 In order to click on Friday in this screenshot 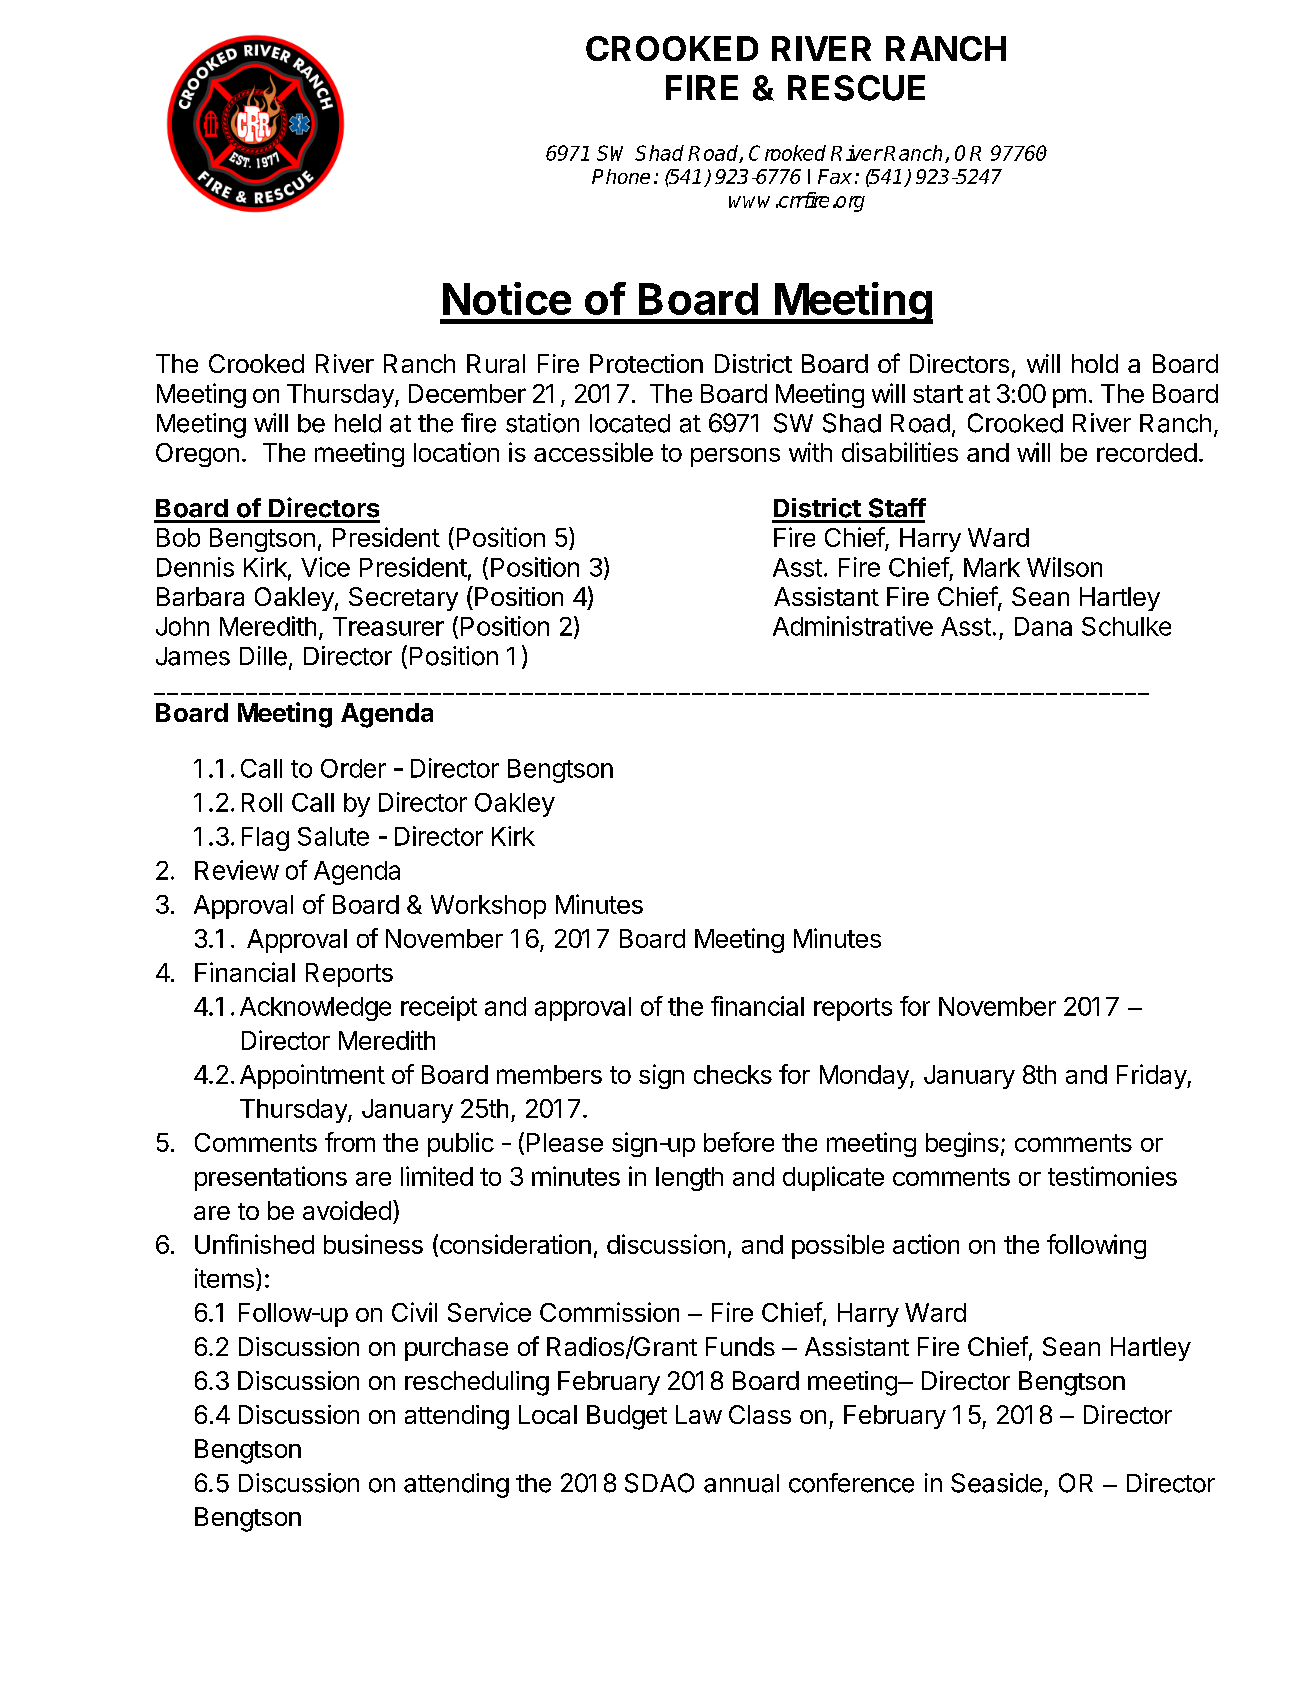, I will do `click(1152, 1076)`.
